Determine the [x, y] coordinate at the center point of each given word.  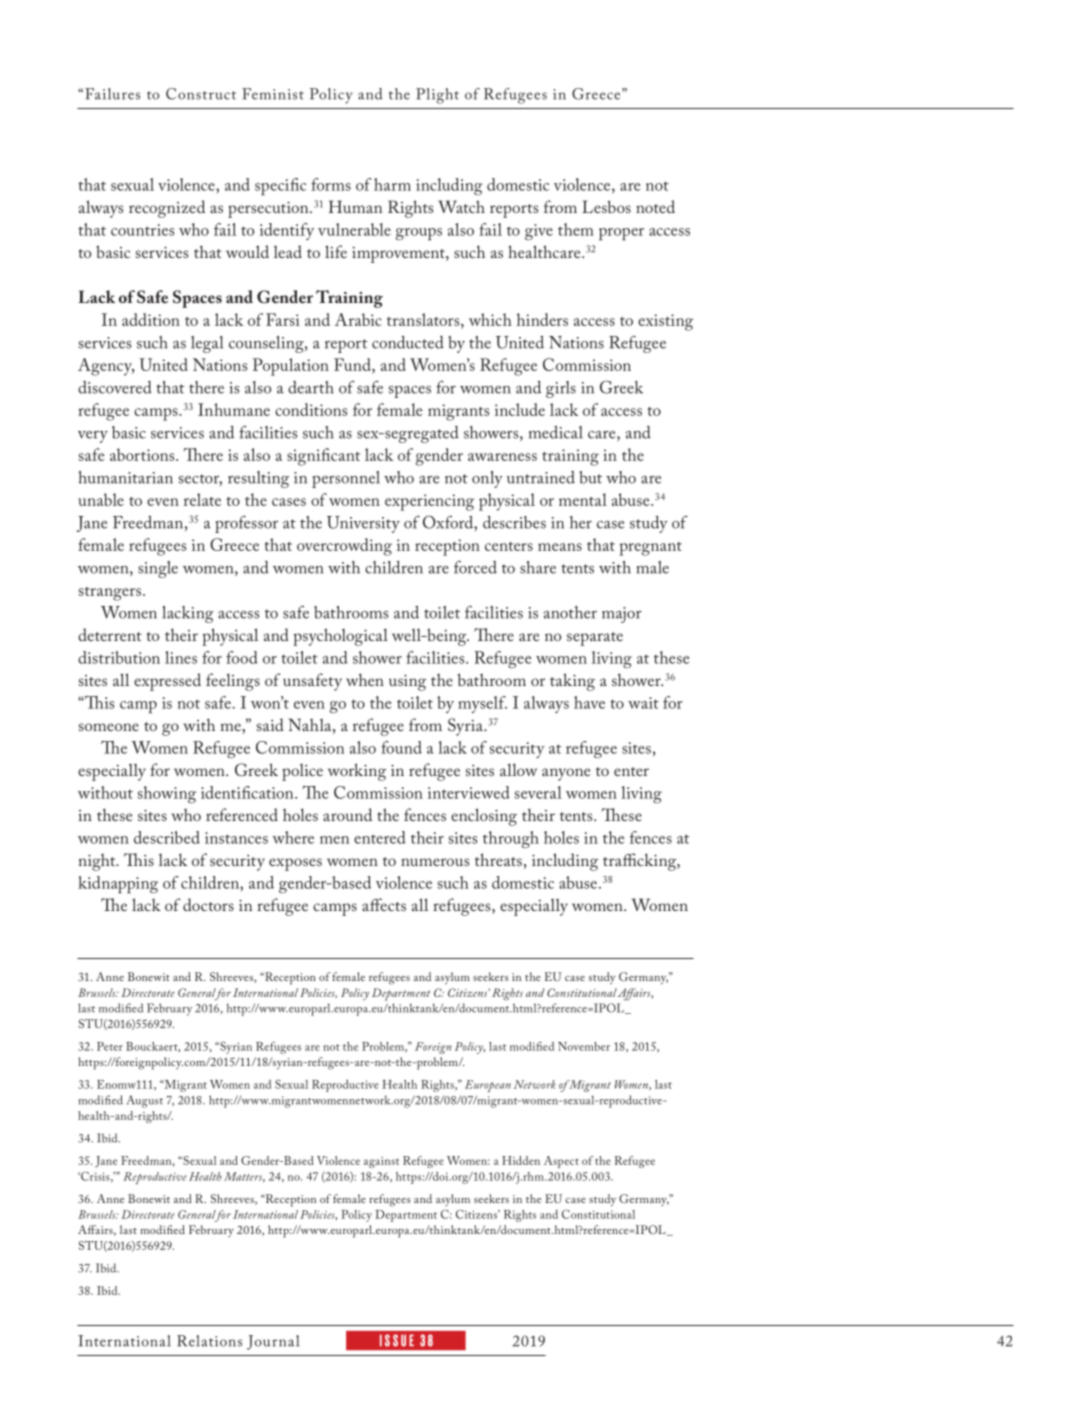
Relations [209, 1341]
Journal [273, 1342]
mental [583, 499]
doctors [208, 904]
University [363, 524]
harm [392, 184]
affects [384, 904]
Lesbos [606, 206]
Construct [201, 94]
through [511, 839]
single [158, 569]
